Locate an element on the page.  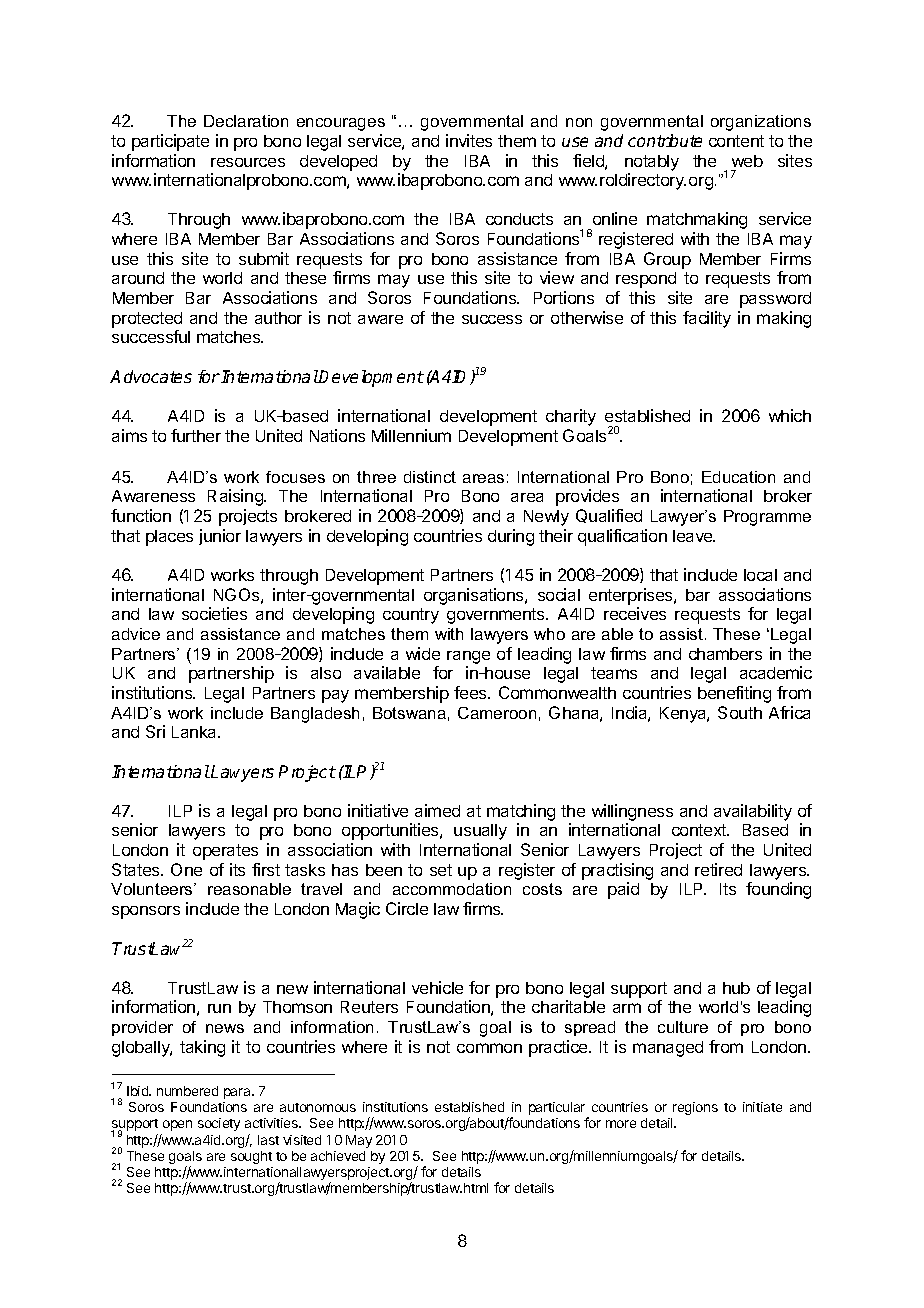
society is located at coordinates (219, 1124).
